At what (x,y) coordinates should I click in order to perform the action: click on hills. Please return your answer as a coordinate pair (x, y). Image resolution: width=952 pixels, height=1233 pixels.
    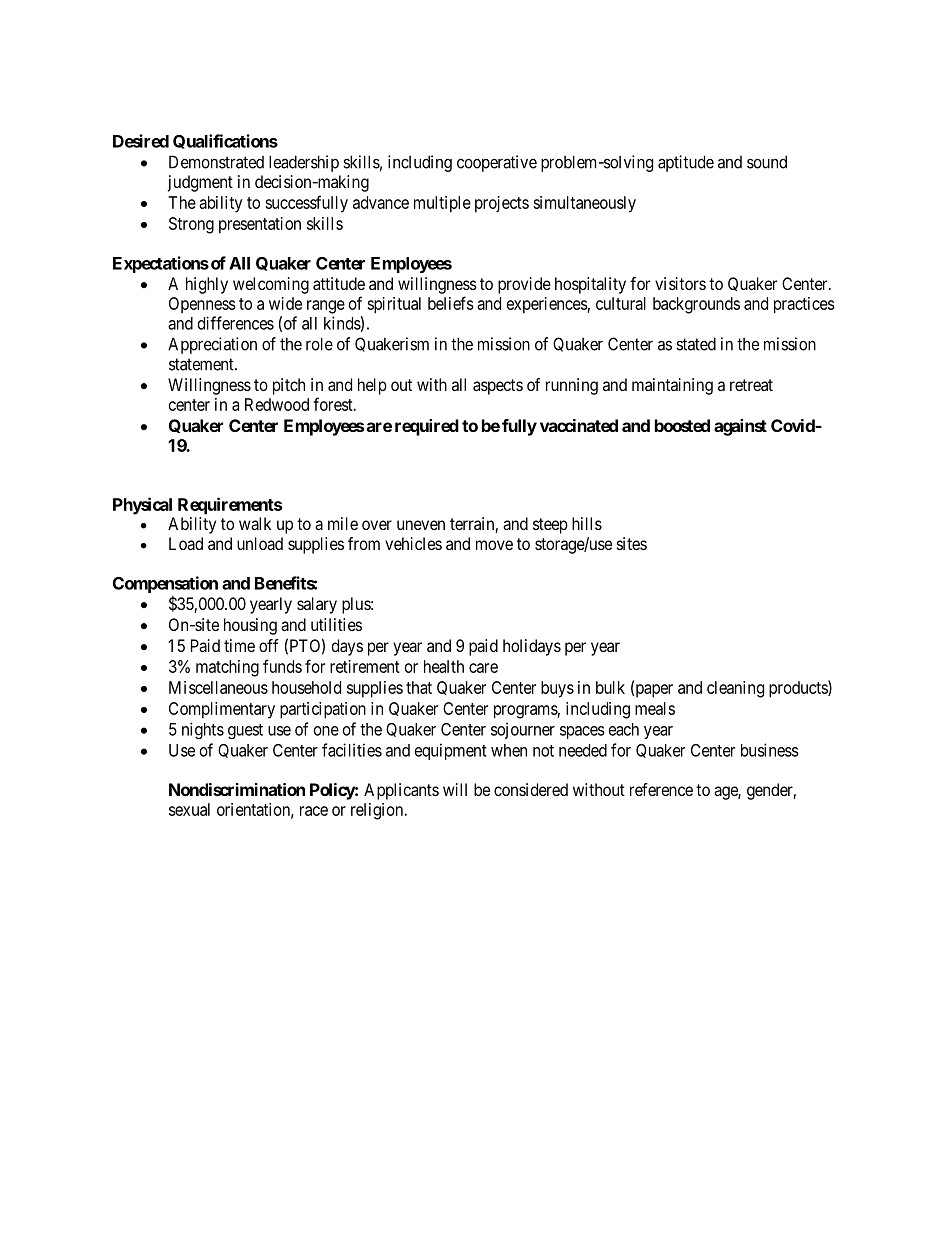
    Looking at the image, I should click on (587, 523).
